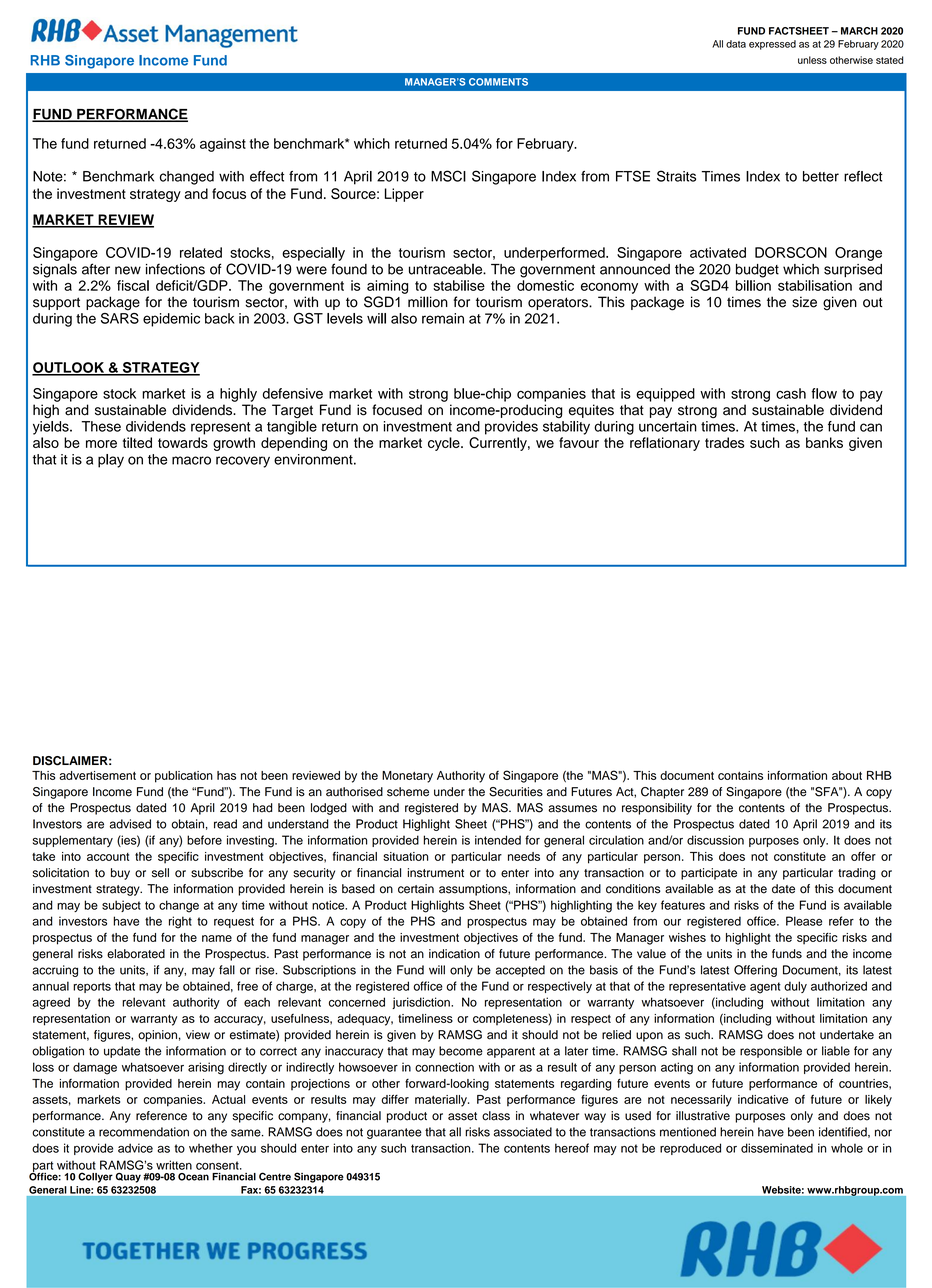  I want to click on about, so click(847, 775).
